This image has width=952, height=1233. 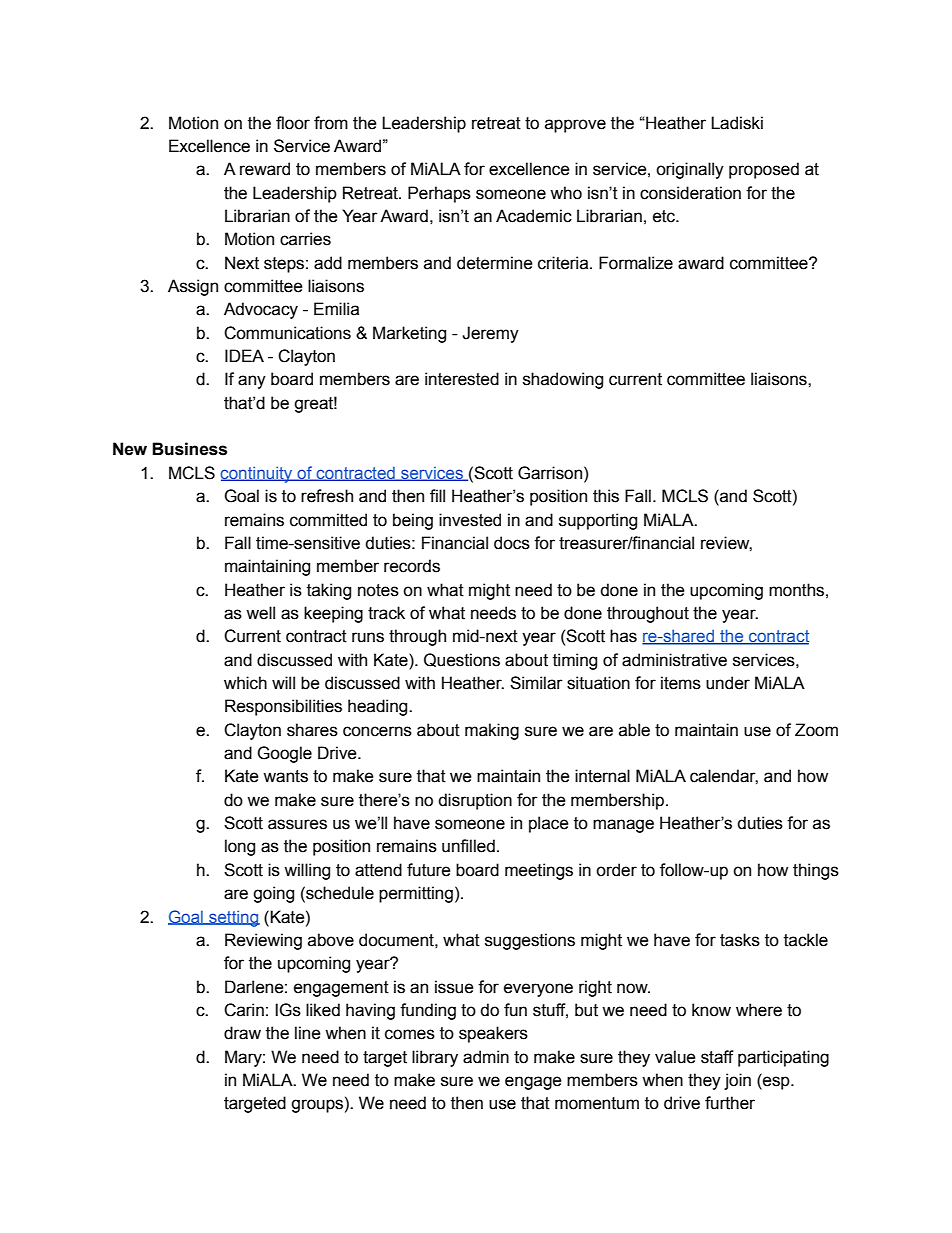 I want to click on Perhaps, so click(x=439, y=194).
